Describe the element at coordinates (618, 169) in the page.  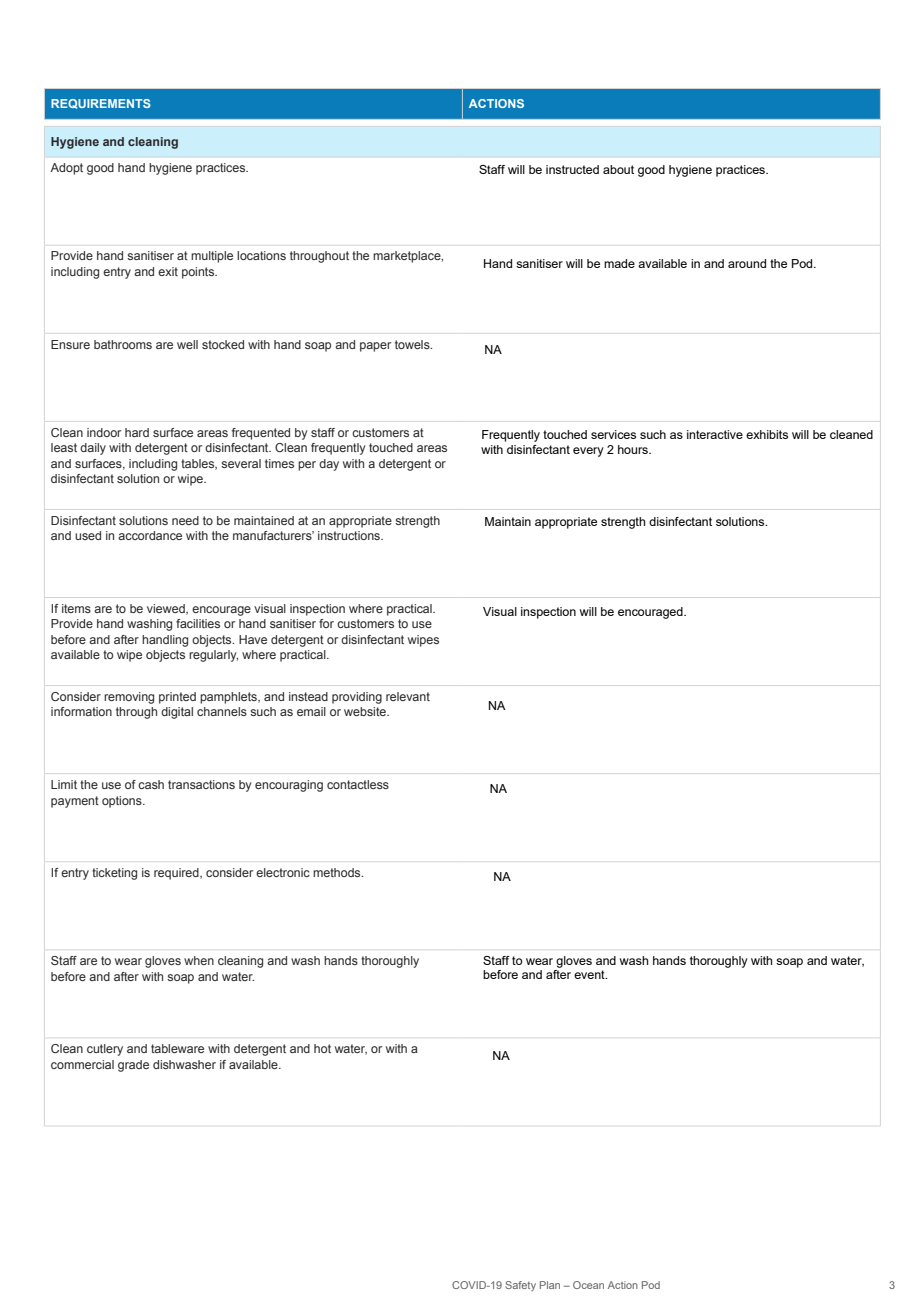
I see `about` at that location.
